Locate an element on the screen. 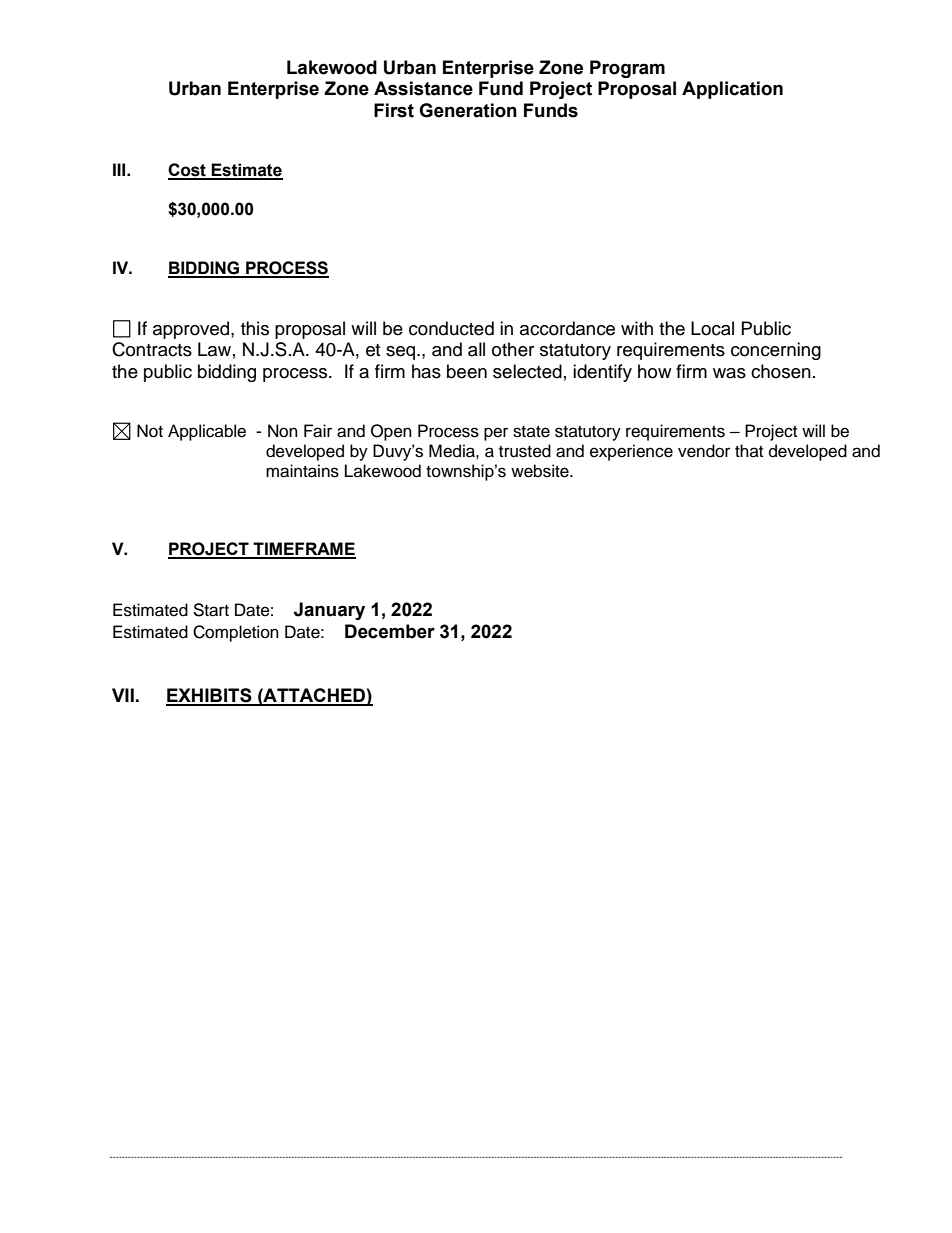 The image size is (952, 1233). website is located at coordinates (541, 471).
